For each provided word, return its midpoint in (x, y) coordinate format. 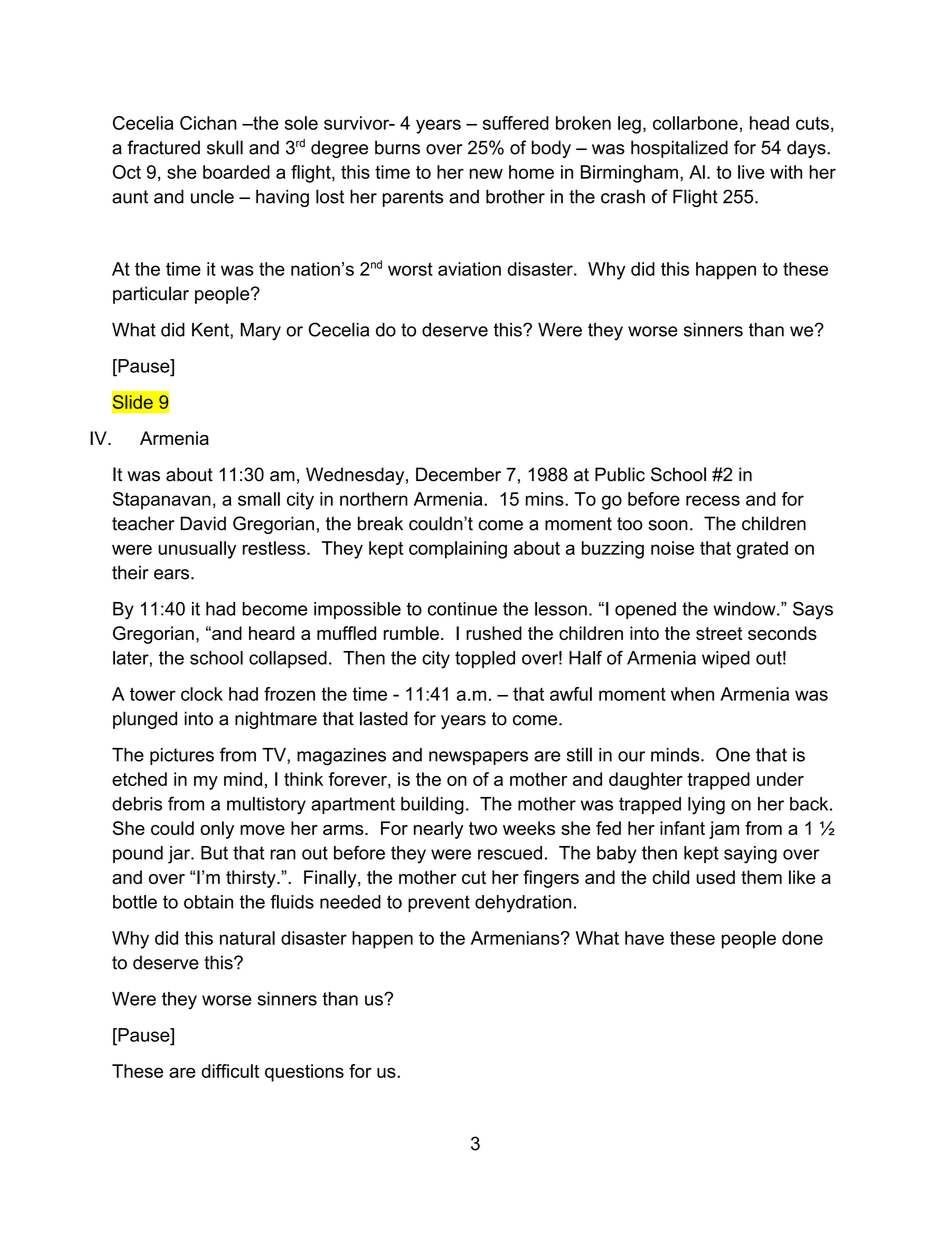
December (458, 474)
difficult (230, 1071)
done (802, 938)
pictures (182, 756)
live (751, 172)
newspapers (478, 758)
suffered (516, 123)
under (780, 779)
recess (713, 500)
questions (304, 1073)
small (259, 499)
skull (225, 147)
